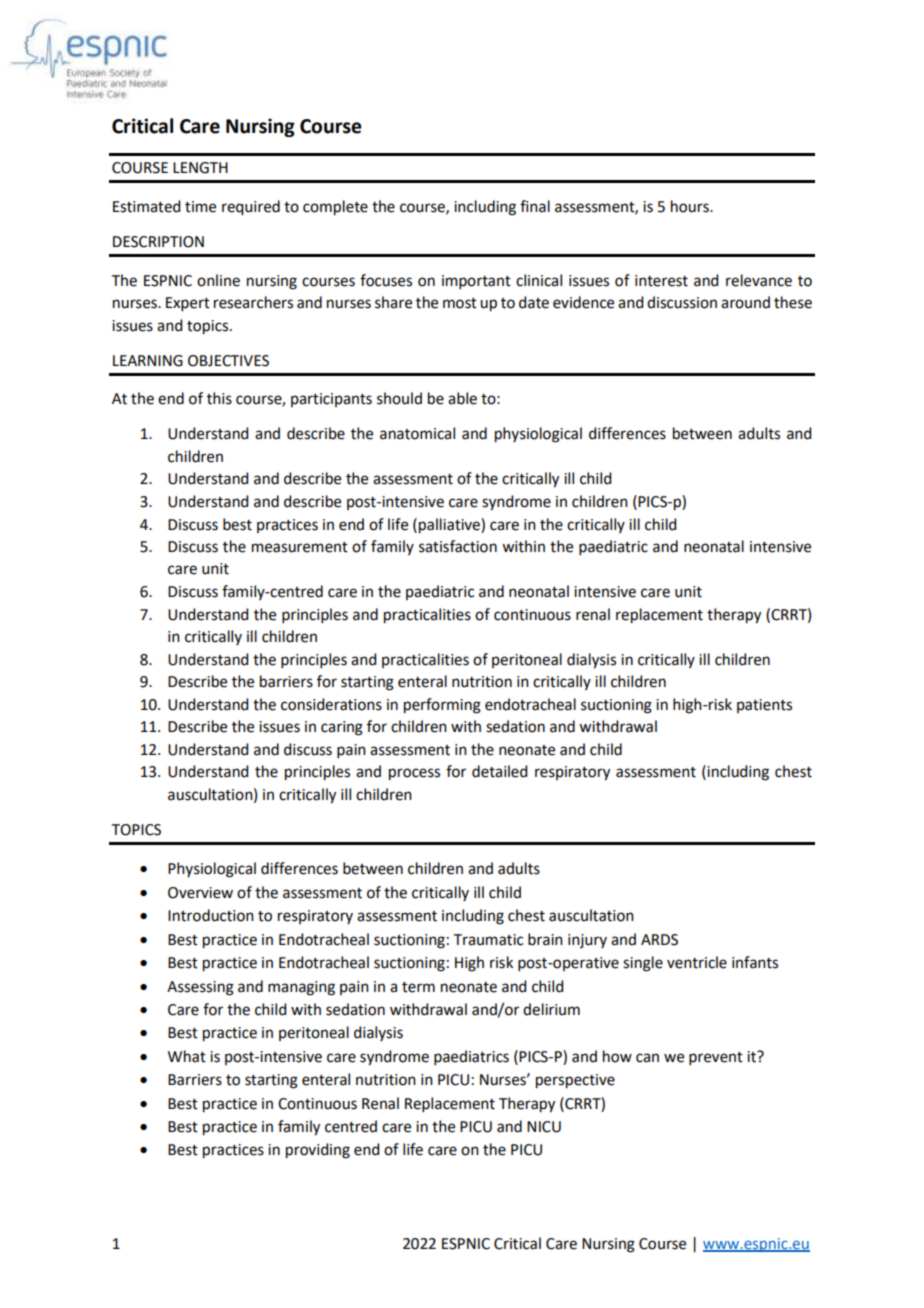  I want to click on What, so click(187, 1056).
